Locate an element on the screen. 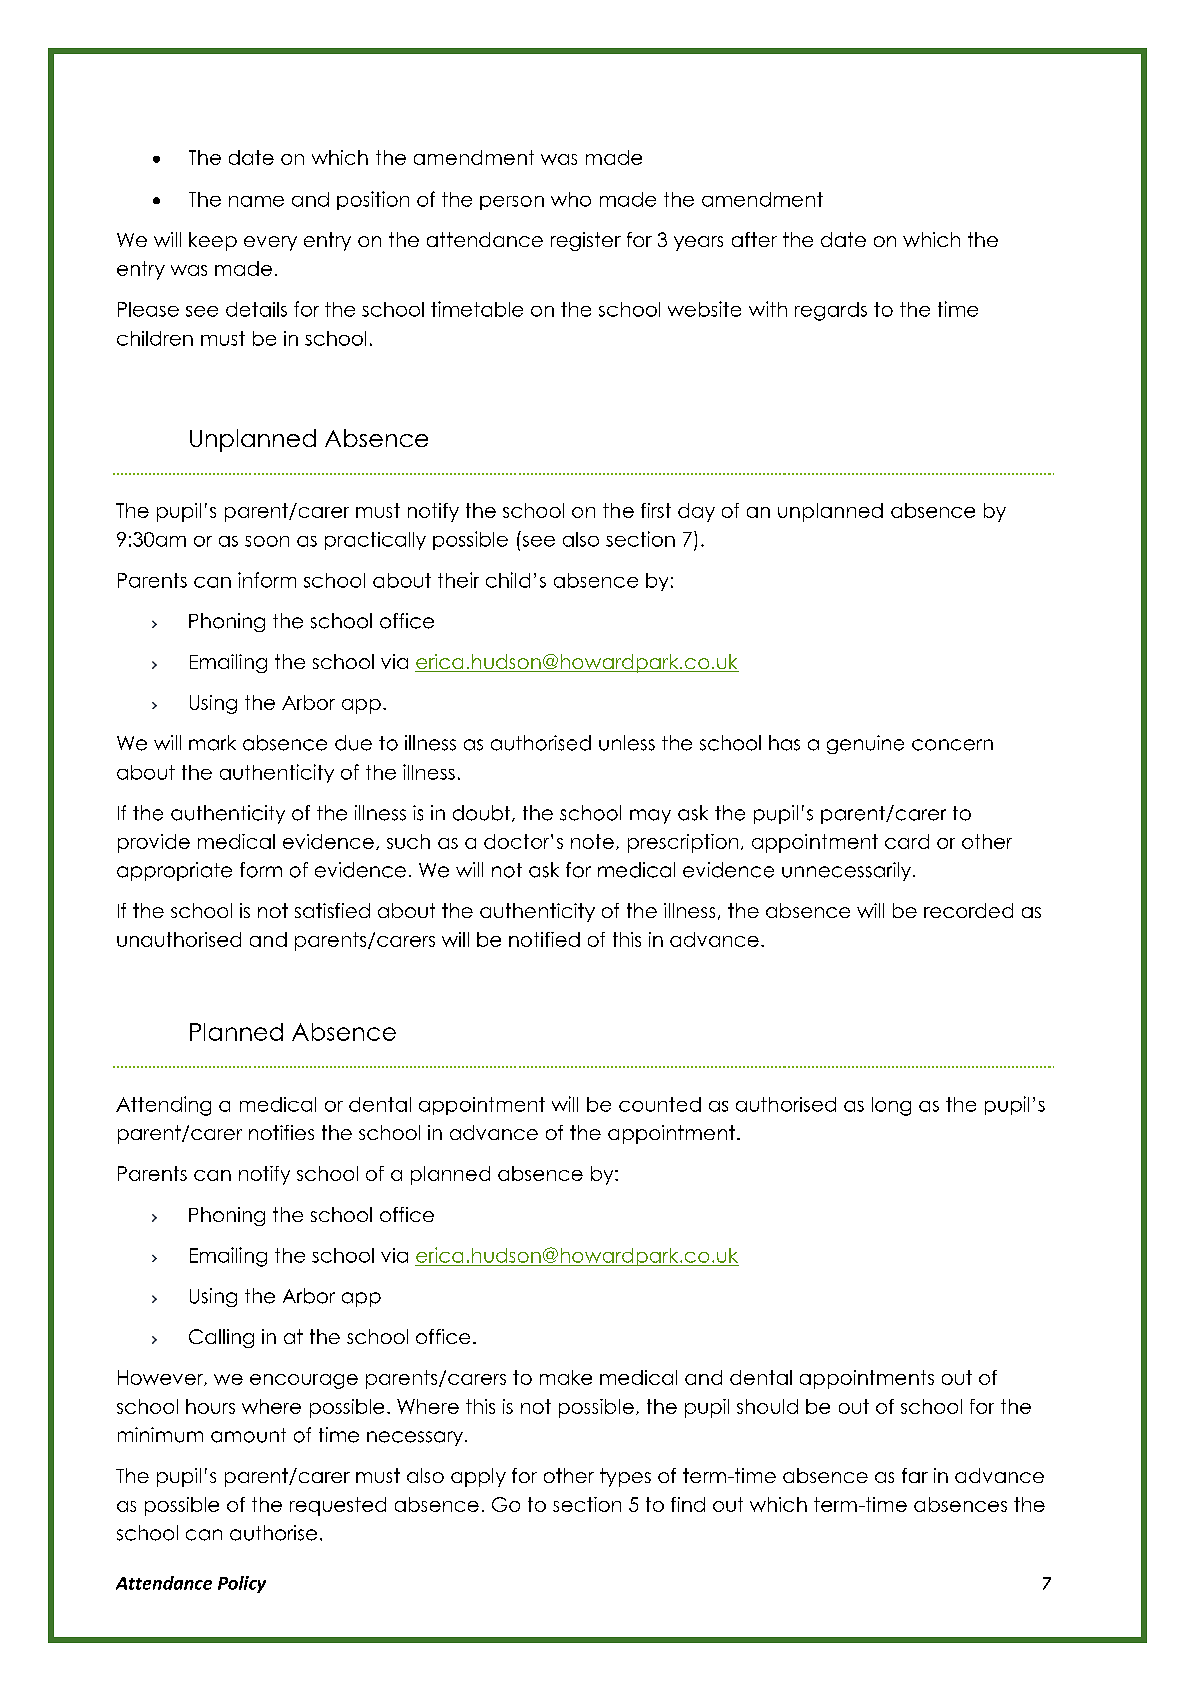  Policy is located at coordinates (242, 1584).
